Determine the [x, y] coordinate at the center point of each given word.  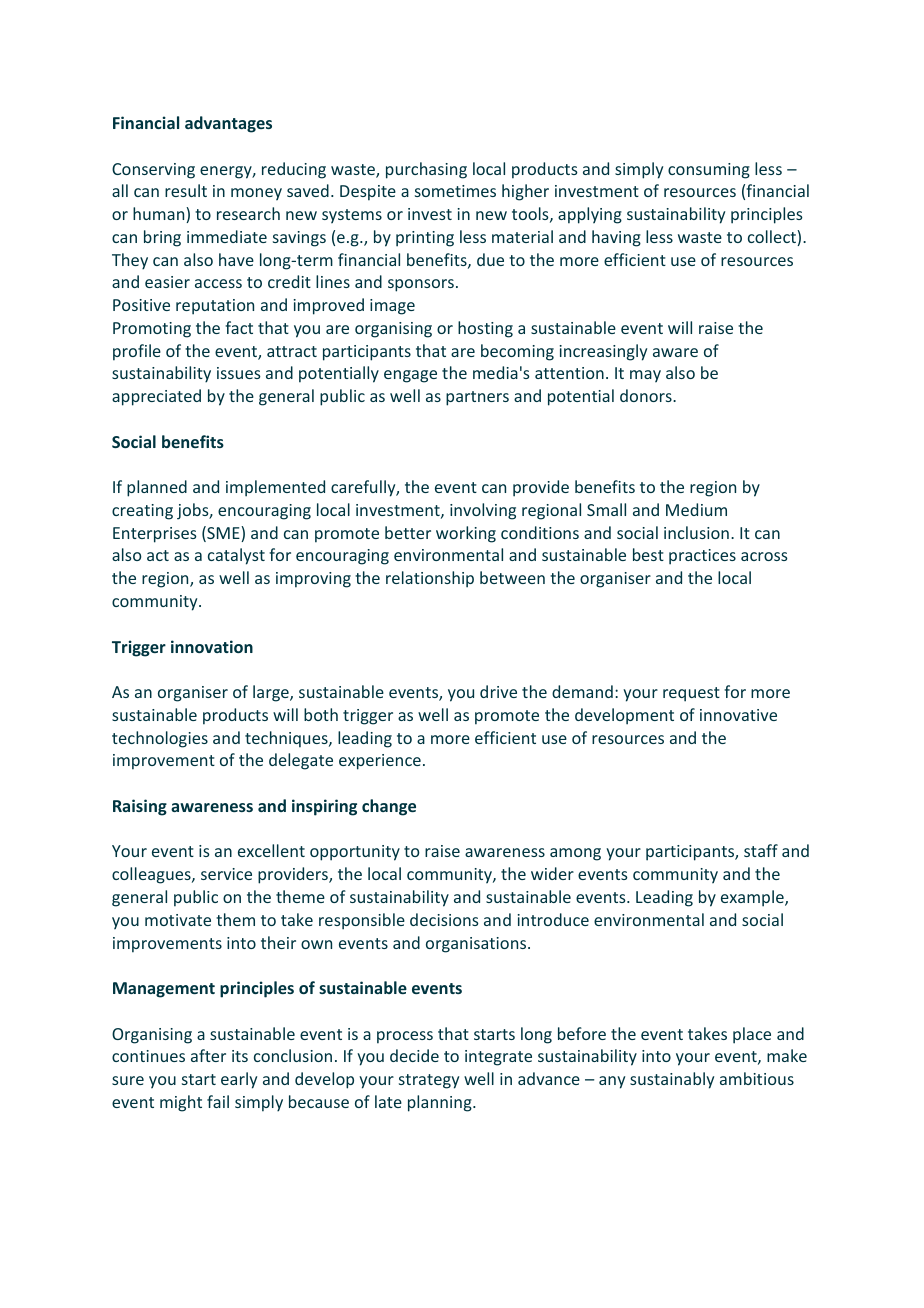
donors [647, 395]
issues [239, 373]
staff [761, 850]
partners [477, 398]
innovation [212, 646]
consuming [709, 171]
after [208, 1055]
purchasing [426, 170]
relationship [430, 579]
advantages [228, 124]
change [389, 807]
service [226, 874]
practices [702, 557]
